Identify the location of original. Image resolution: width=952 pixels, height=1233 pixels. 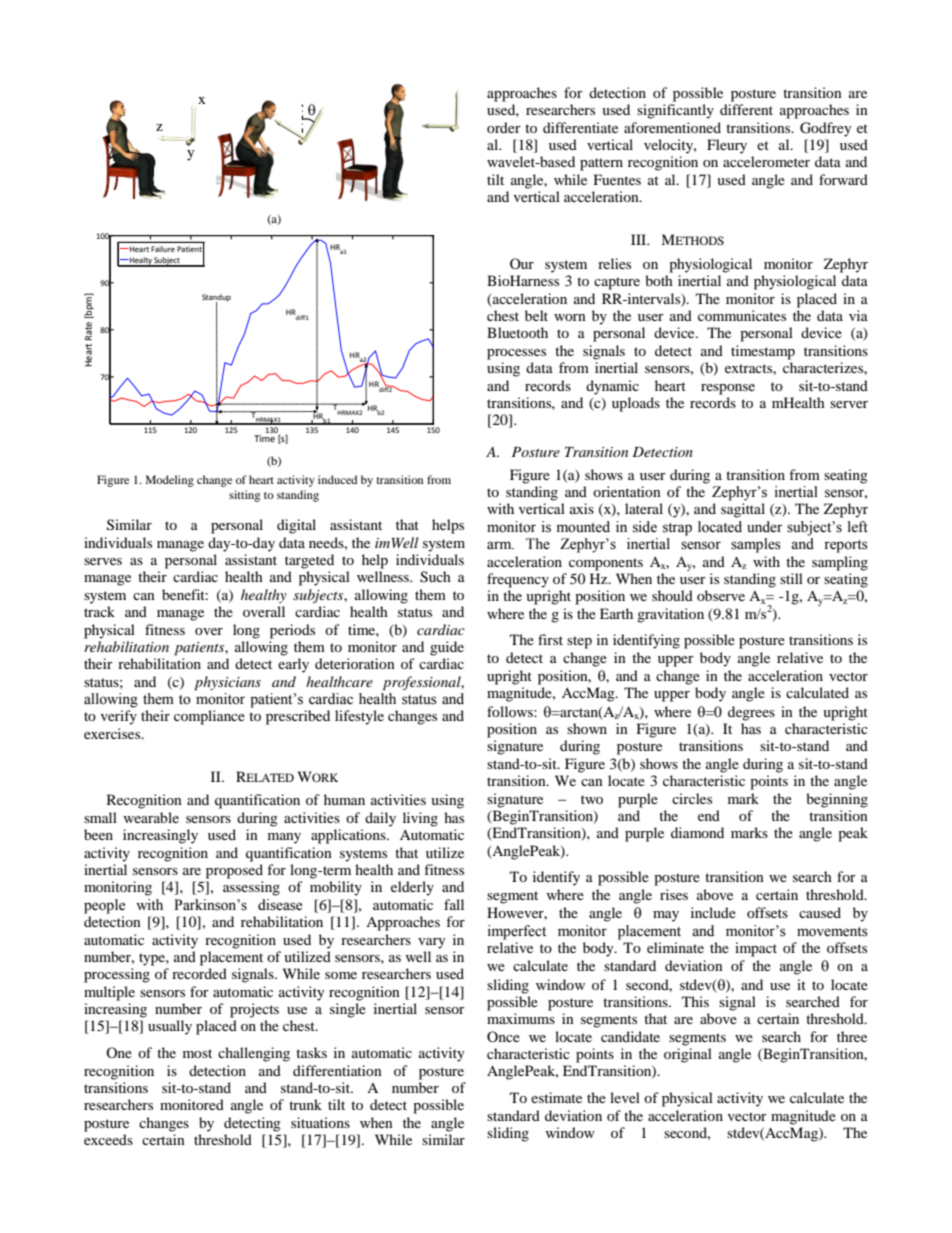
(688, 1055).
